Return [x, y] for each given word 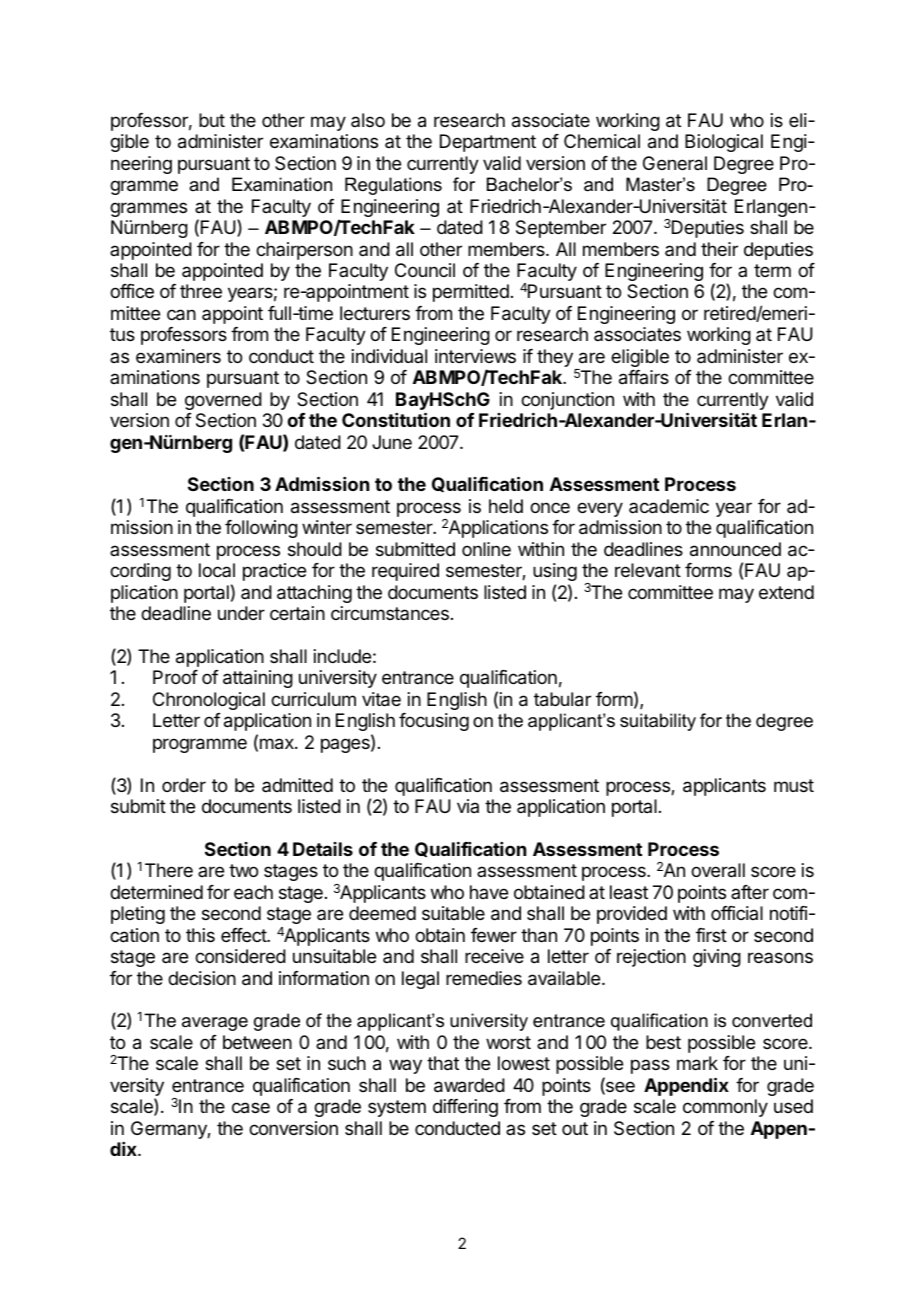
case [251, 1108]
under [241, 613]
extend [786, 592]
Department [488, 143]
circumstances [390, 613]
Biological [724, 143]
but [212, 120]
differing [465, 1108]
